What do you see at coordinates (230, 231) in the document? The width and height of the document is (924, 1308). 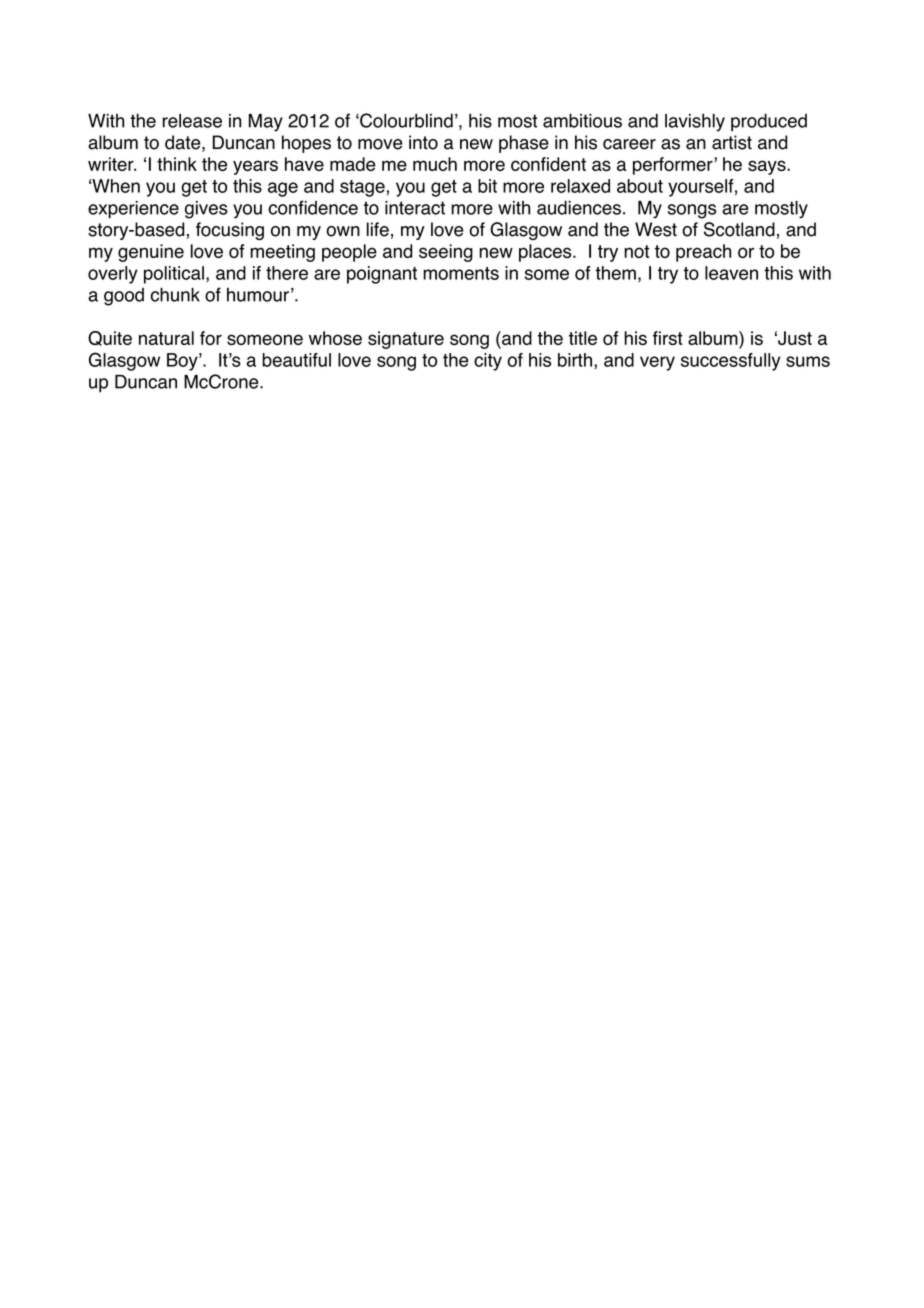 I see `focusing` at bounding box center [230, 231].
